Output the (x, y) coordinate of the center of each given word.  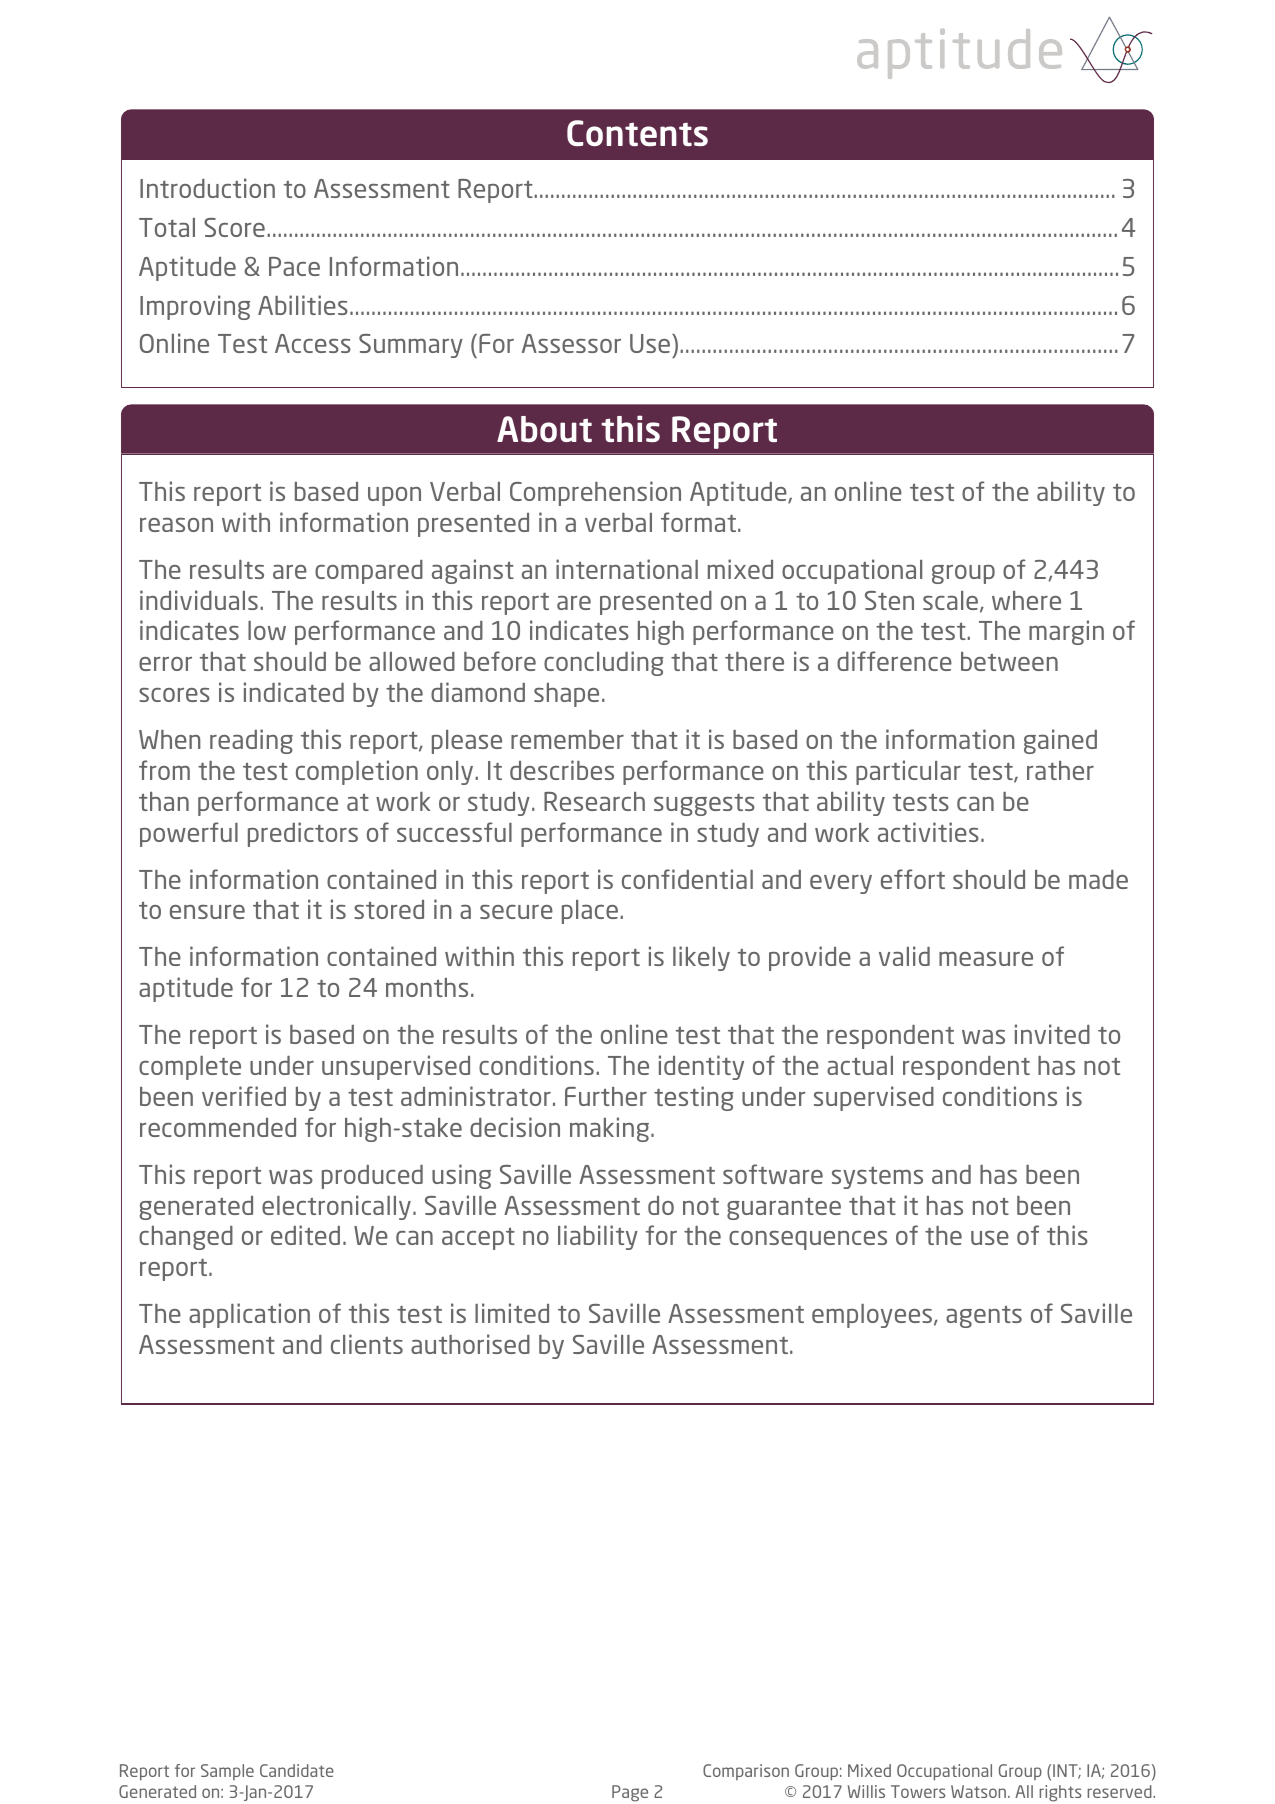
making (609, 1129)
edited (305, 1235)
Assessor (571, 343)
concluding (604, 663)
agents (984, 1316)
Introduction (207, 188)
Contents (637, 133)
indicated (294, 692)
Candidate (297, 1770)
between (1009, 661)
